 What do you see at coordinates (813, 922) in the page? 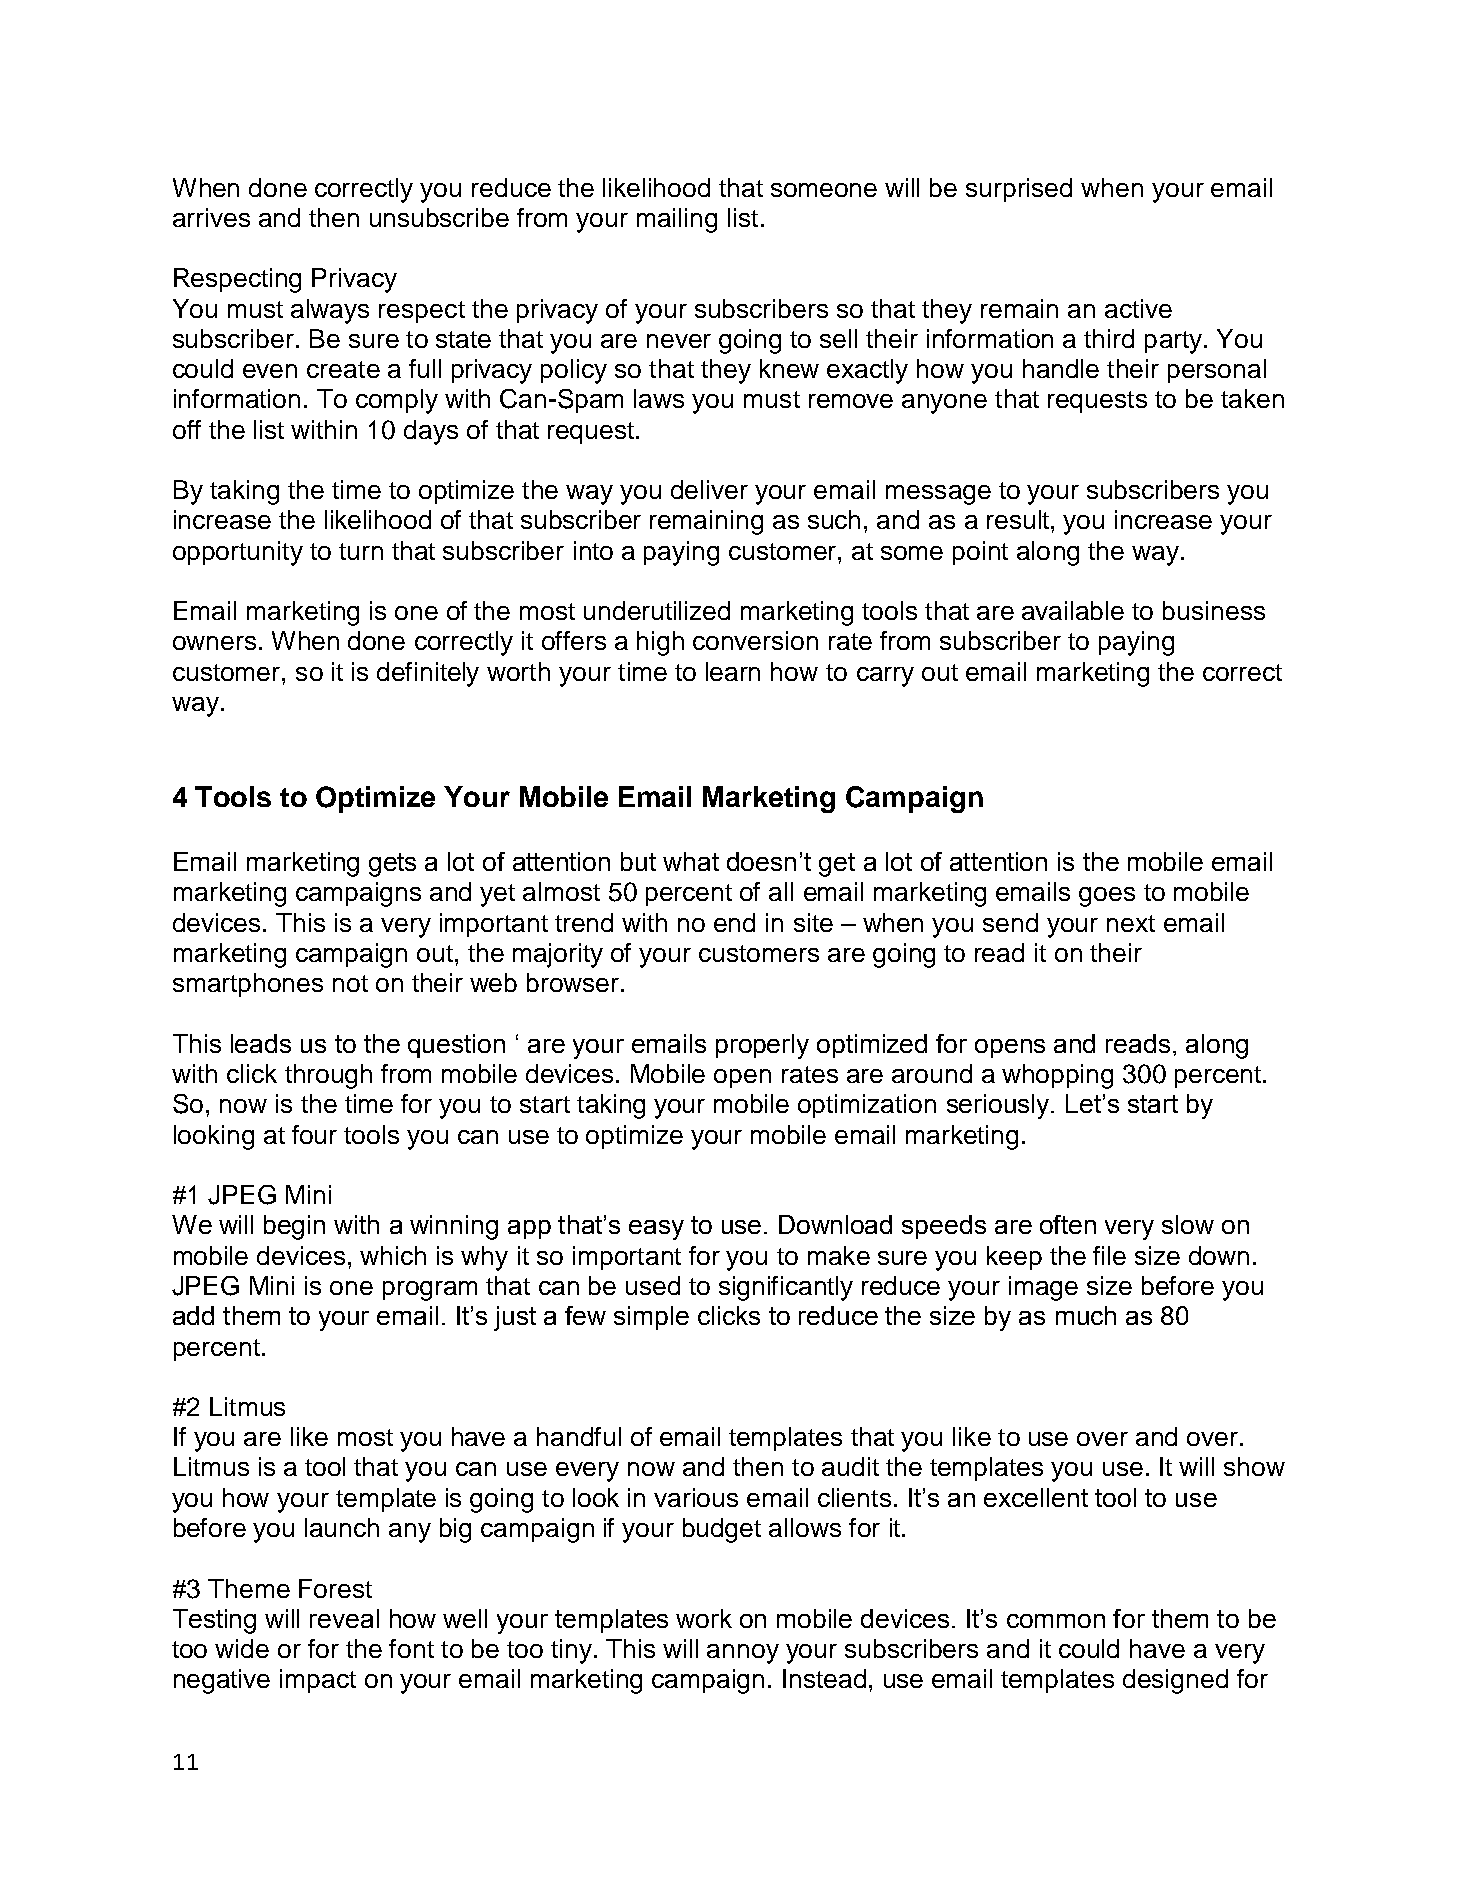
I see `site` at bounding box center [813, 922].
